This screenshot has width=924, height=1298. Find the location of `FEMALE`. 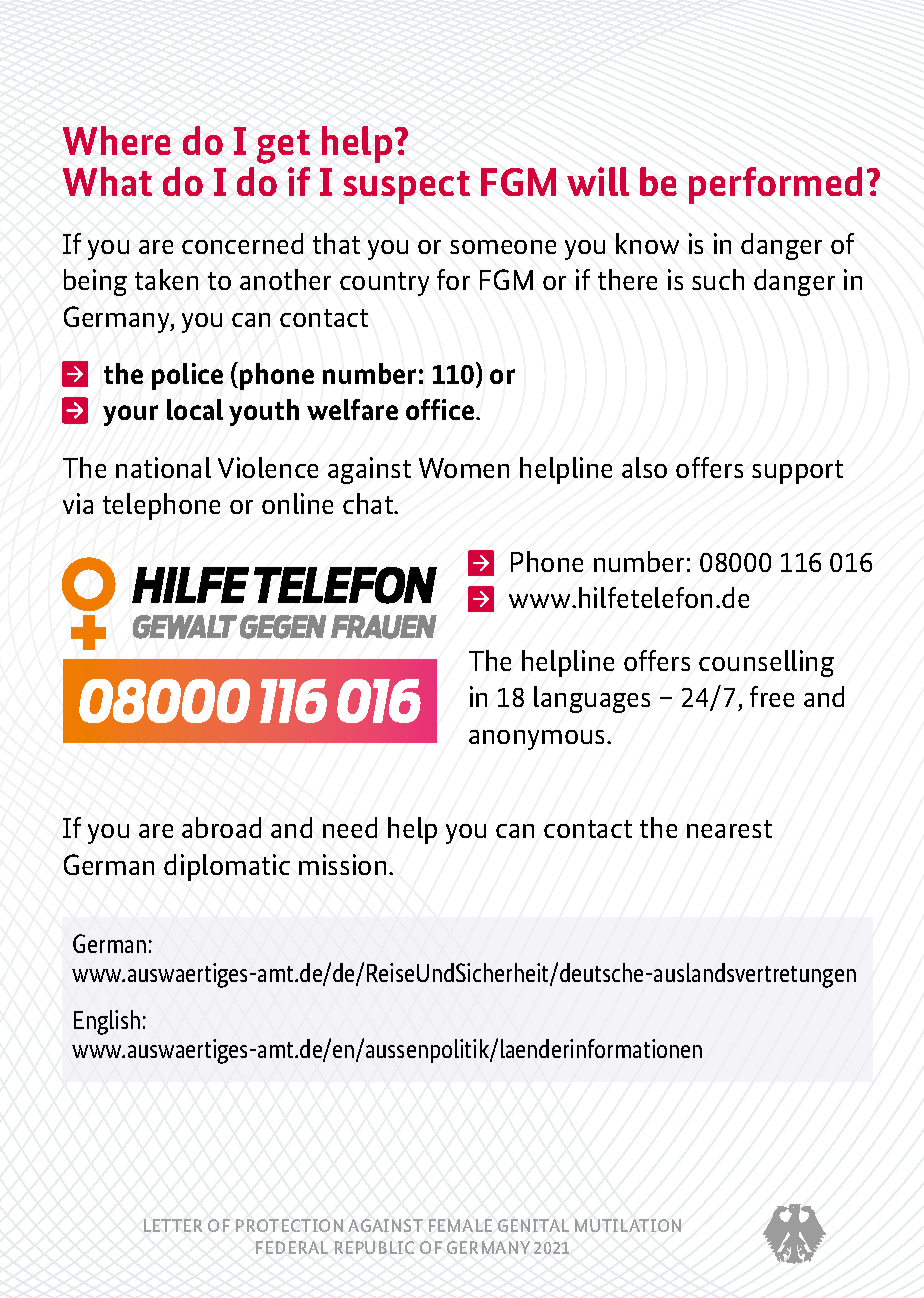

FEMALE is located at coordinates (460, 1225).
